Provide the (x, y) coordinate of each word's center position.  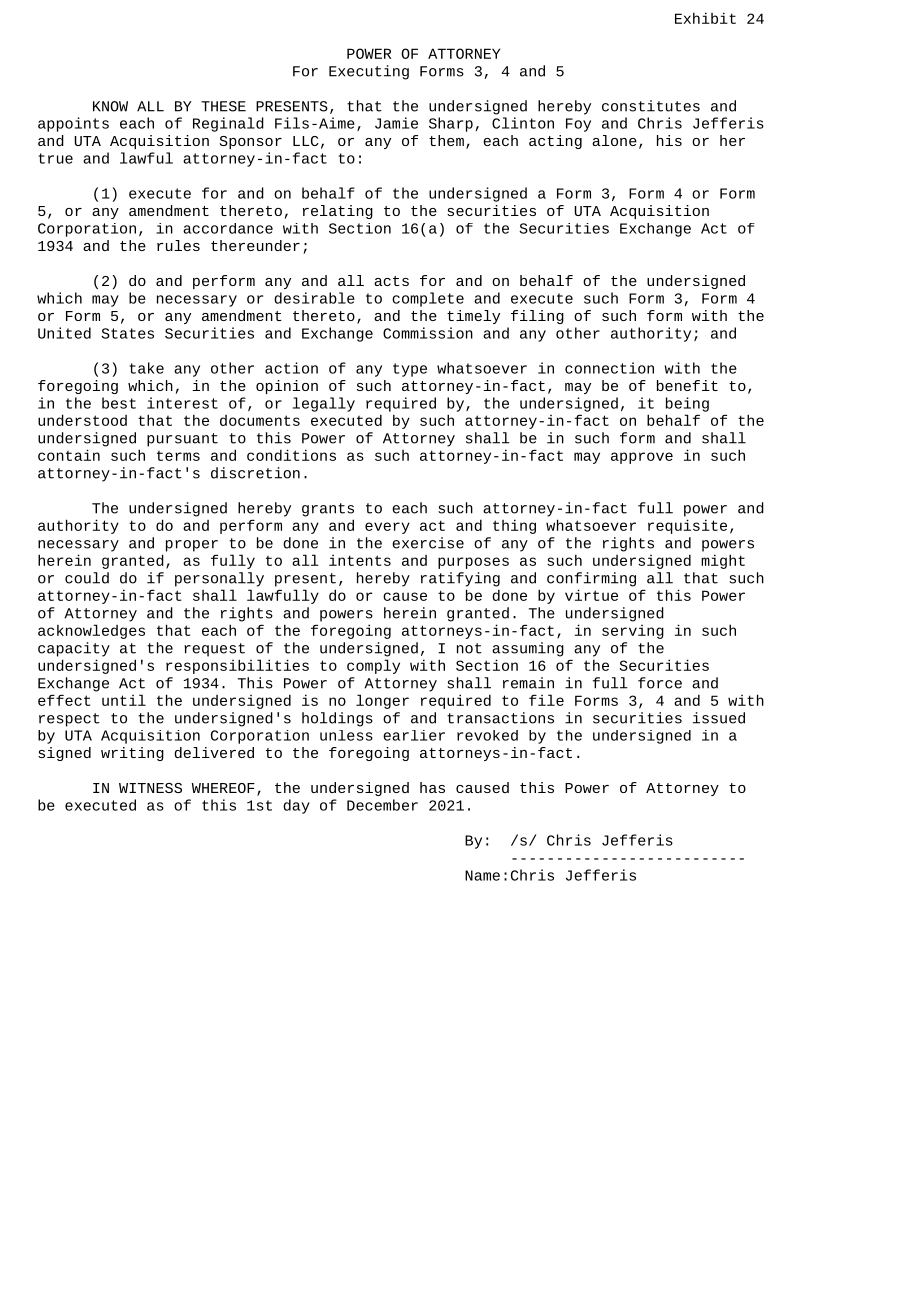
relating (338, 212)
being (687, 404)
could (87, 578)
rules (178, 245)
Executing (369, 72)
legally (324, 404)
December (382, 805)
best (119, 403)
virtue (591, 595)
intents (360, 560)
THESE (223, 106)
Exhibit (705, 18)
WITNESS (150, 788)
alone (614, 140)
